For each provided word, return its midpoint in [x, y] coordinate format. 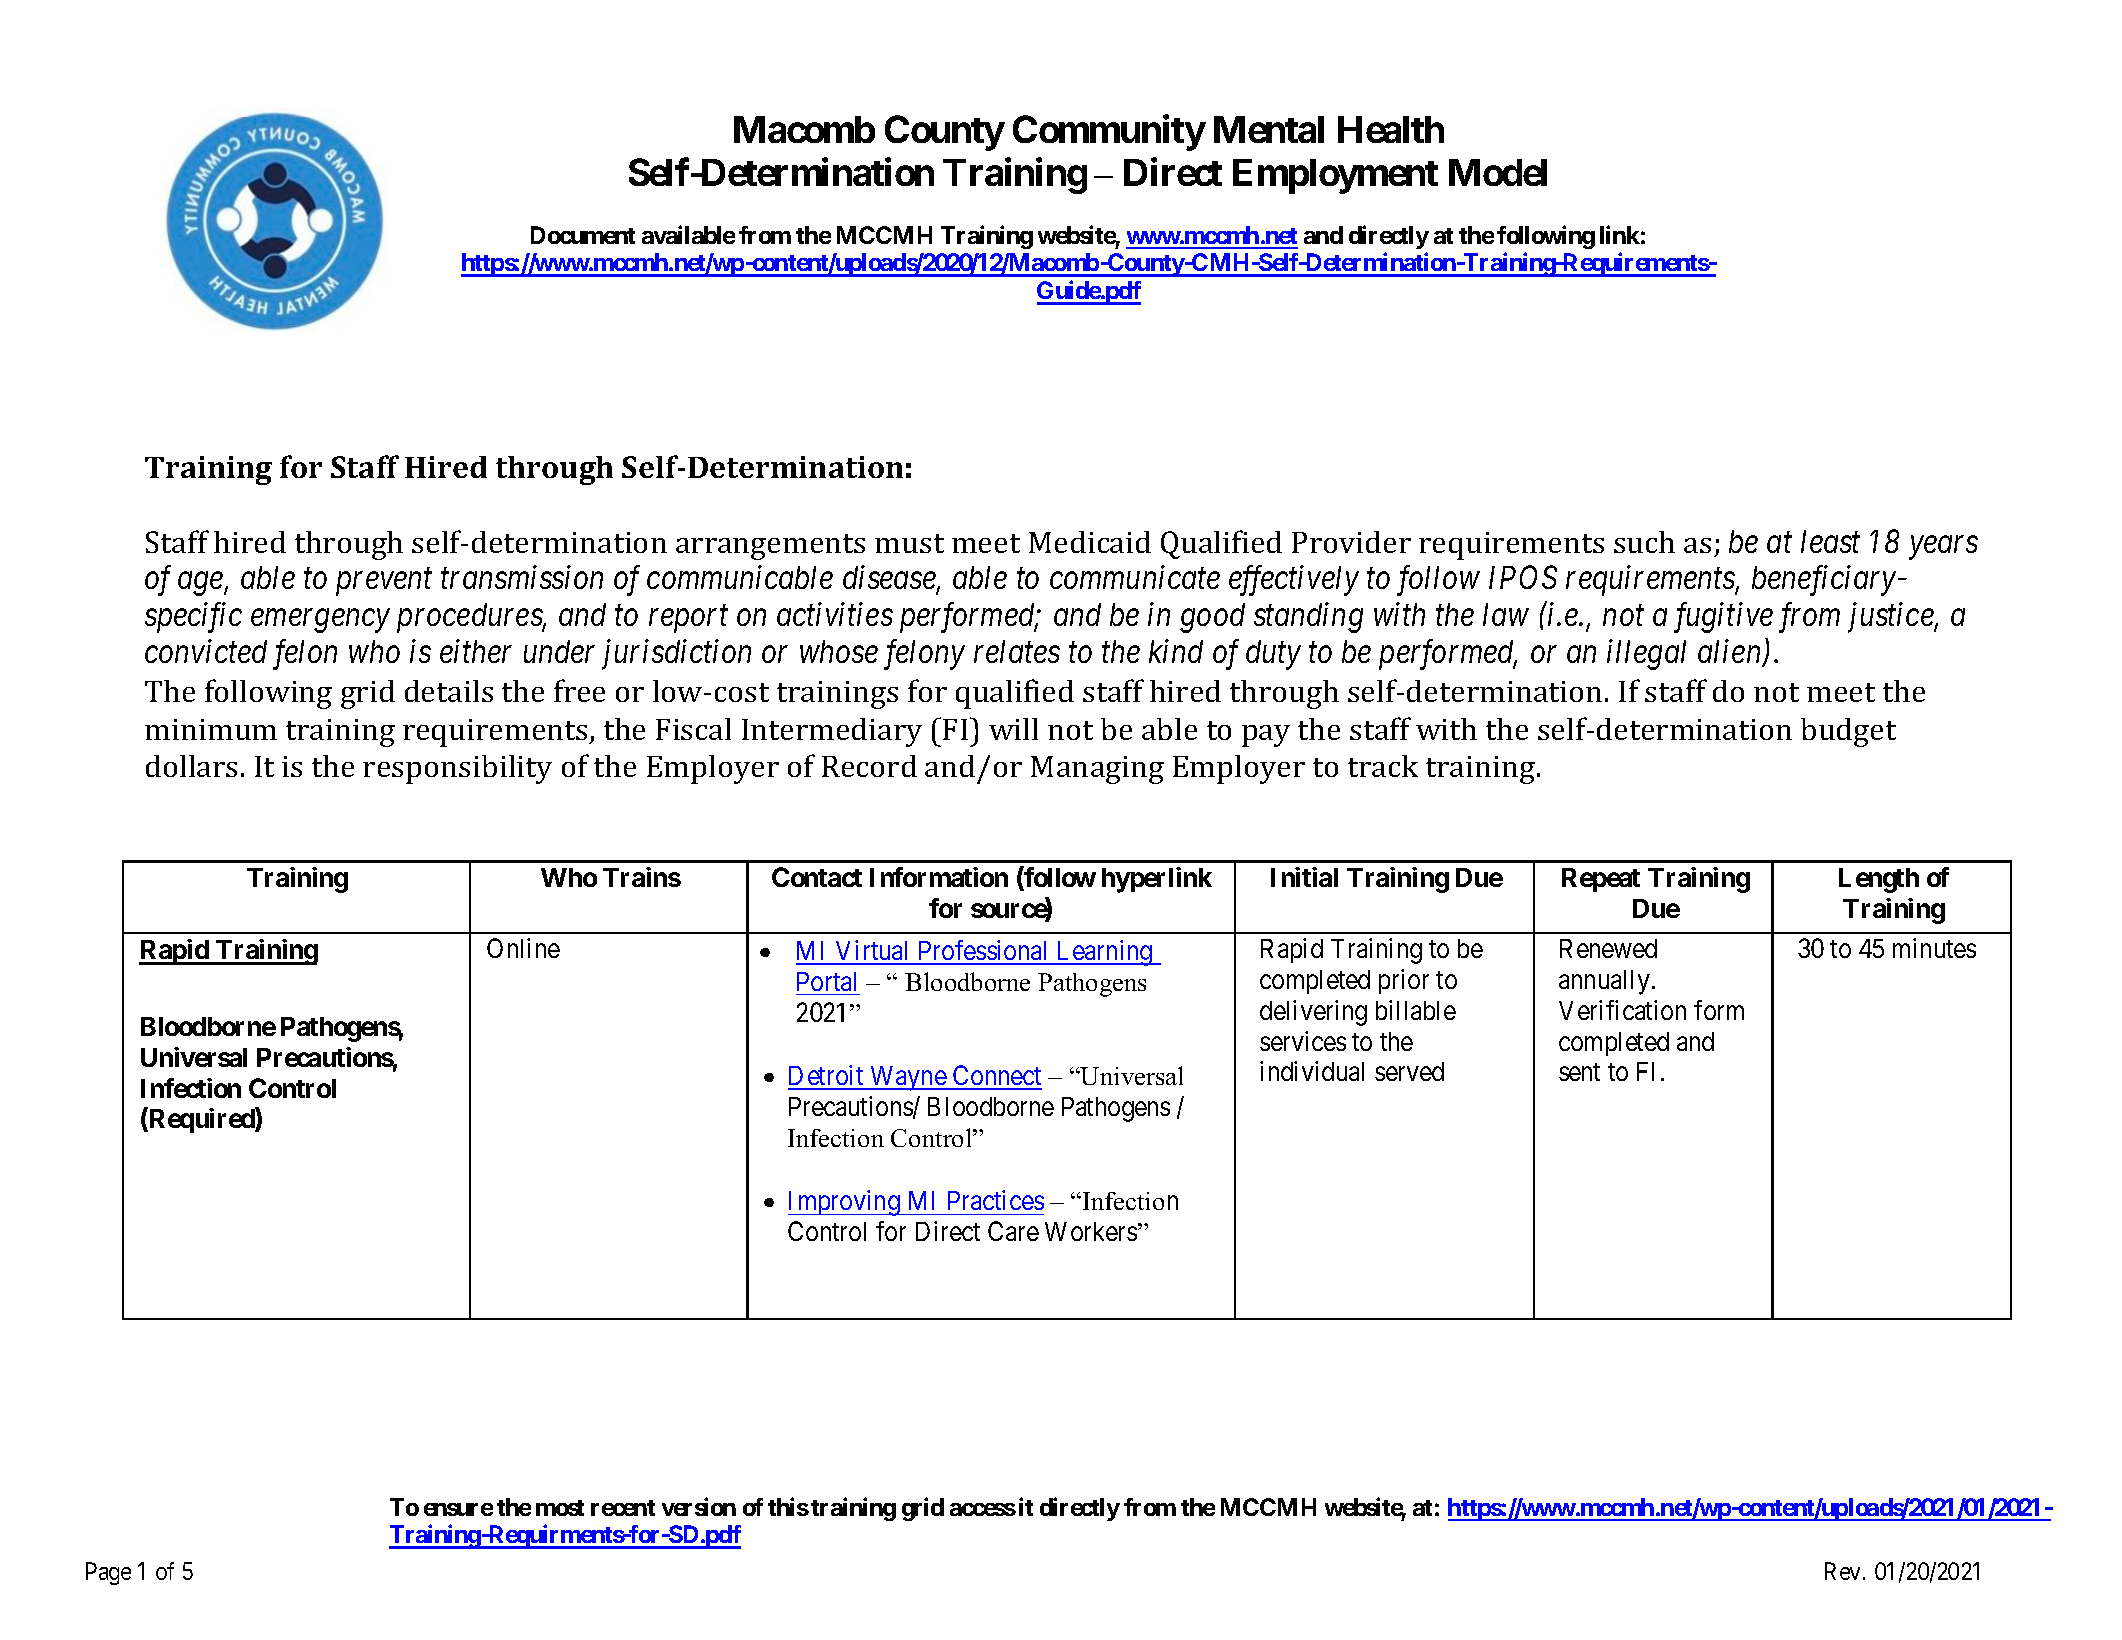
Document [583, 235]
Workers [1091, 1231]
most [560, 1508]
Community [1109, 133]
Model [1498, 172]
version [699, 1506]
